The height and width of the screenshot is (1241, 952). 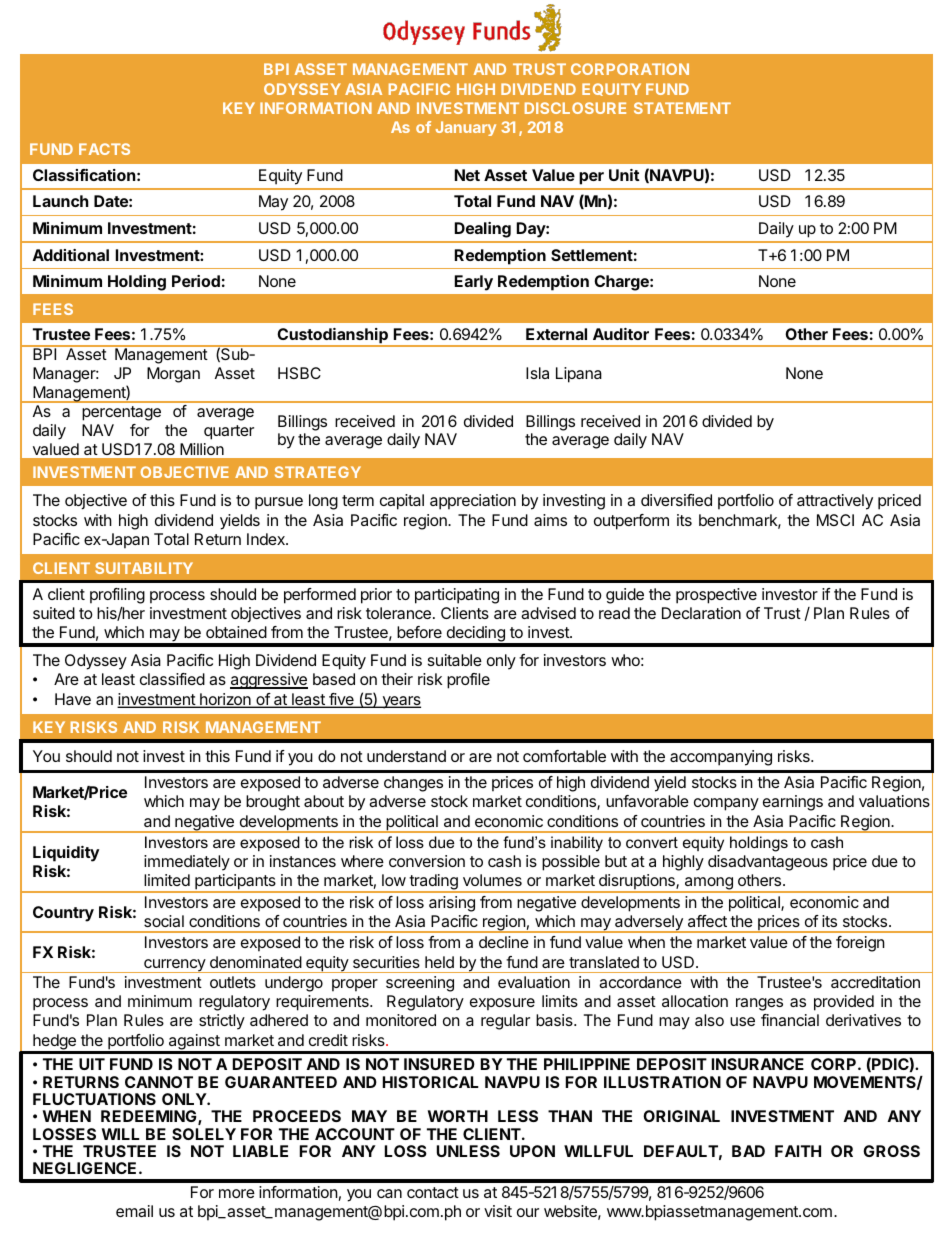 What do you see at coordinates (134, 1211) in the screenshot?
I see `email` at bounding box center [134, 1211].
